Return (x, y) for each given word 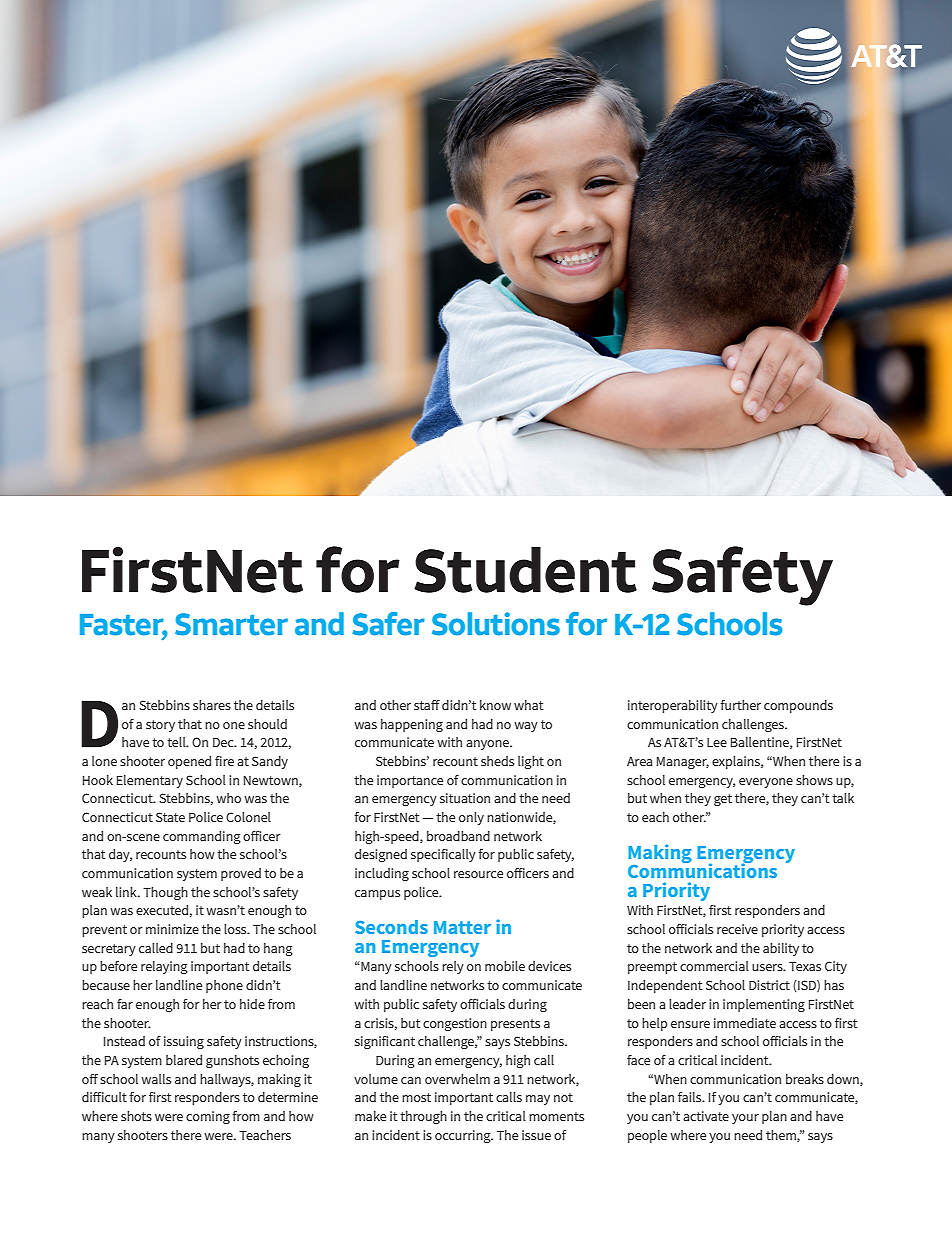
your (745, 1119)
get (723, 800)
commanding (202, 837)
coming (208, 1117)
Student (525, 570)
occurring (464, 1136)
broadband (458, 836)
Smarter (231, 624)
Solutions (496, 624)
